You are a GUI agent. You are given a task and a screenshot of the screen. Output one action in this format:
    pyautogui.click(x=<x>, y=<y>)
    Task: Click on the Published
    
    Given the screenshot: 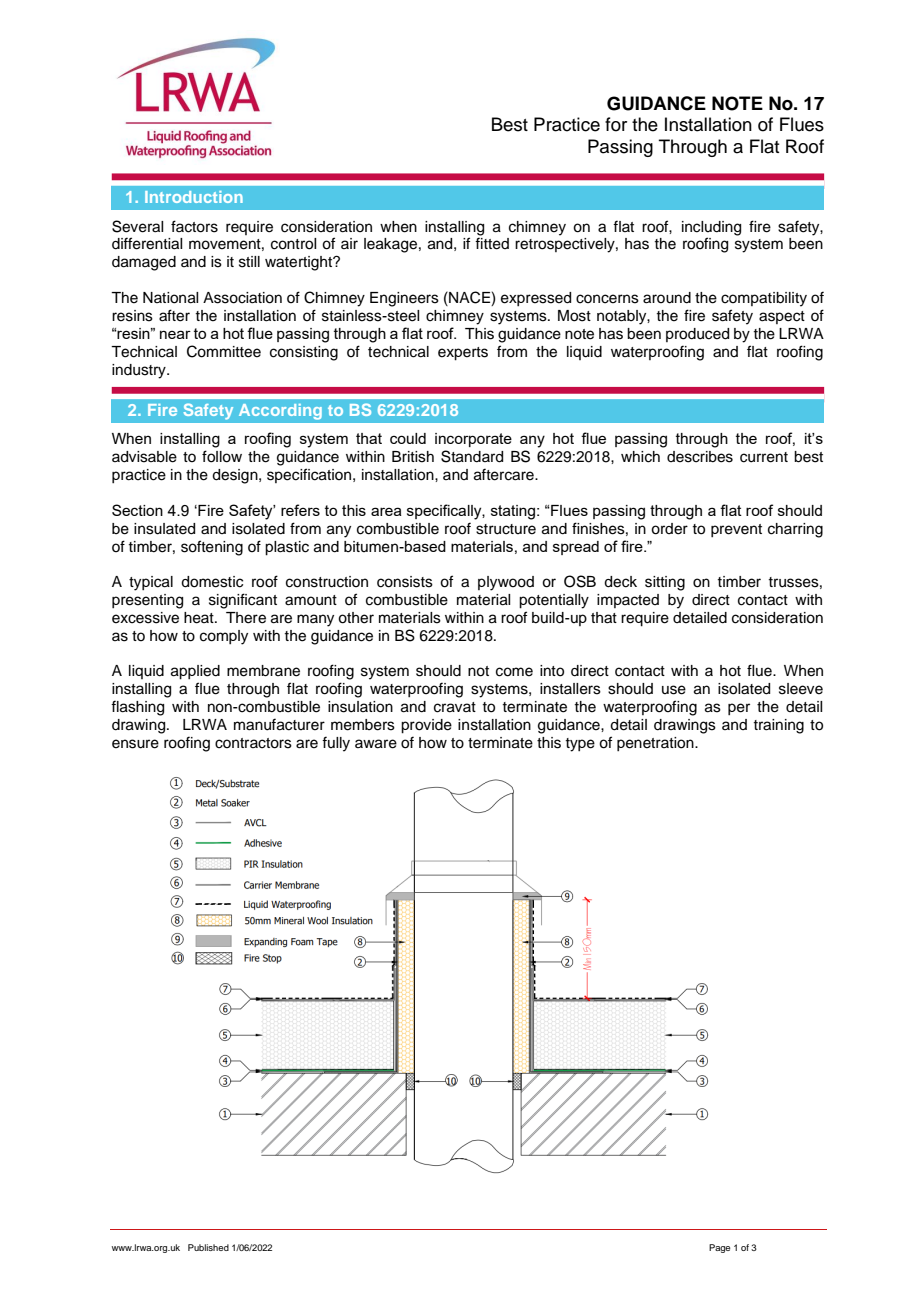 What is the action you would take?
    pyautogui.click(x=208, y=1247)
